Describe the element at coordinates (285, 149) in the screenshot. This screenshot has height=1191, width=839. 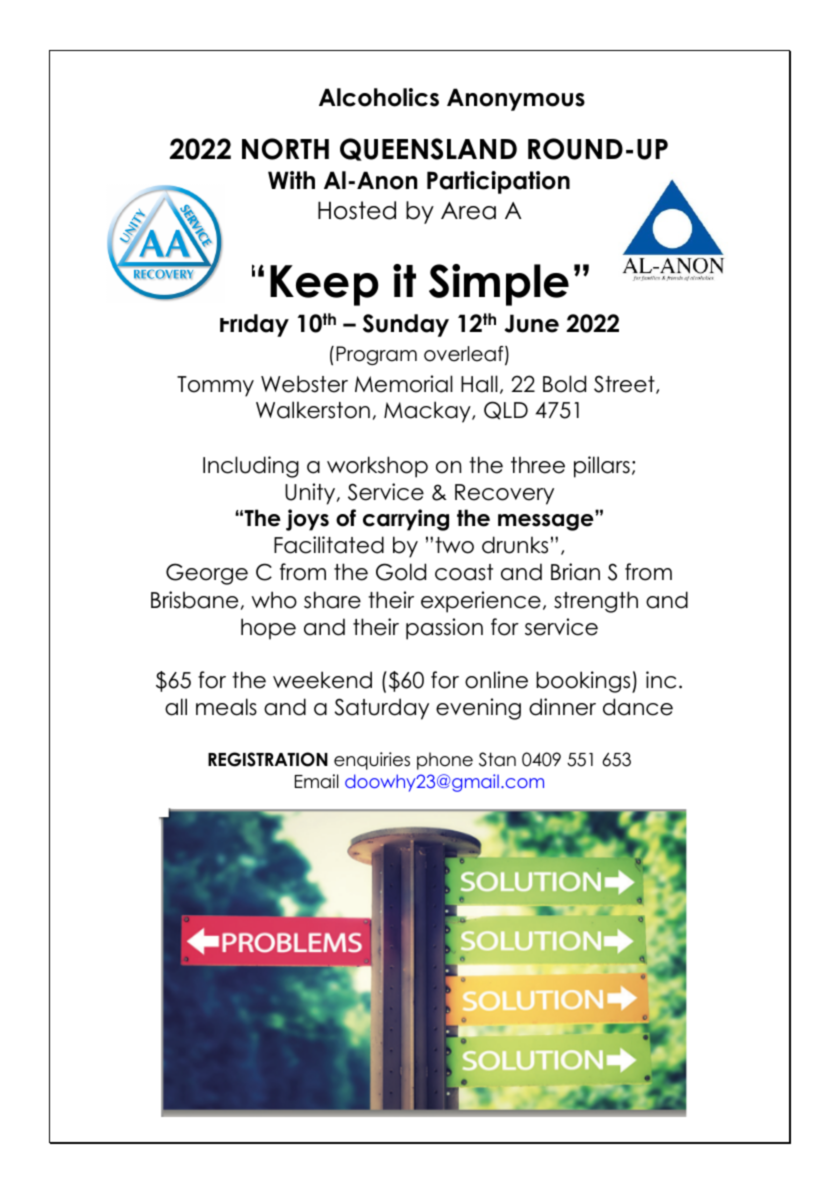
I see `NORTH` at that location.
